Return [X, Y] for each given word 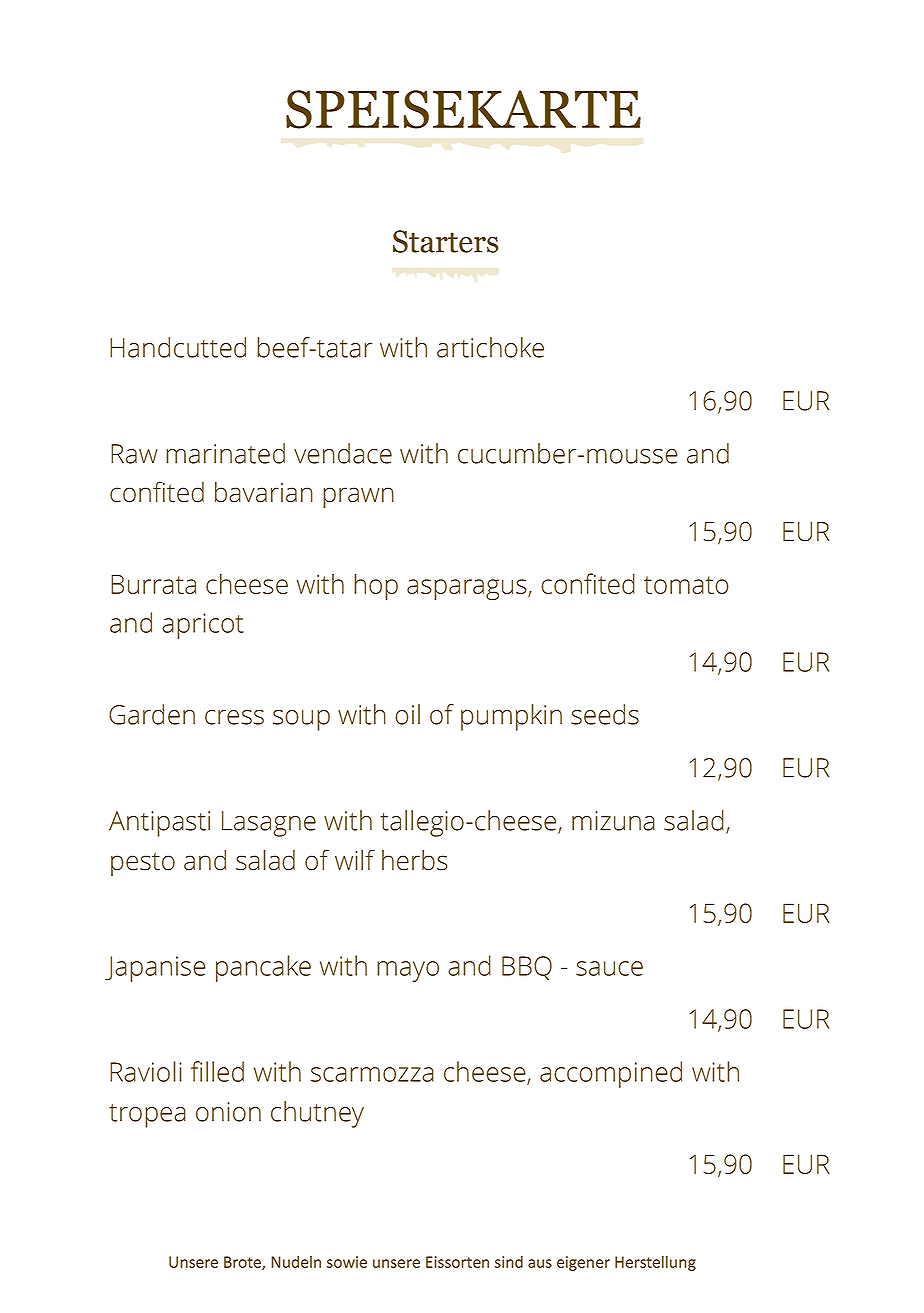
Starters [446, 241]
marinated [225, 453]
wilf [355, 859]
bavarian [264, 492]
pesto [143, 864]
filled [217, 1071]
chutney [317, 1114]
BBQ [527, 968]
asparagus [468, 589]
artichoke [490, 347]
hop [376, 586]
